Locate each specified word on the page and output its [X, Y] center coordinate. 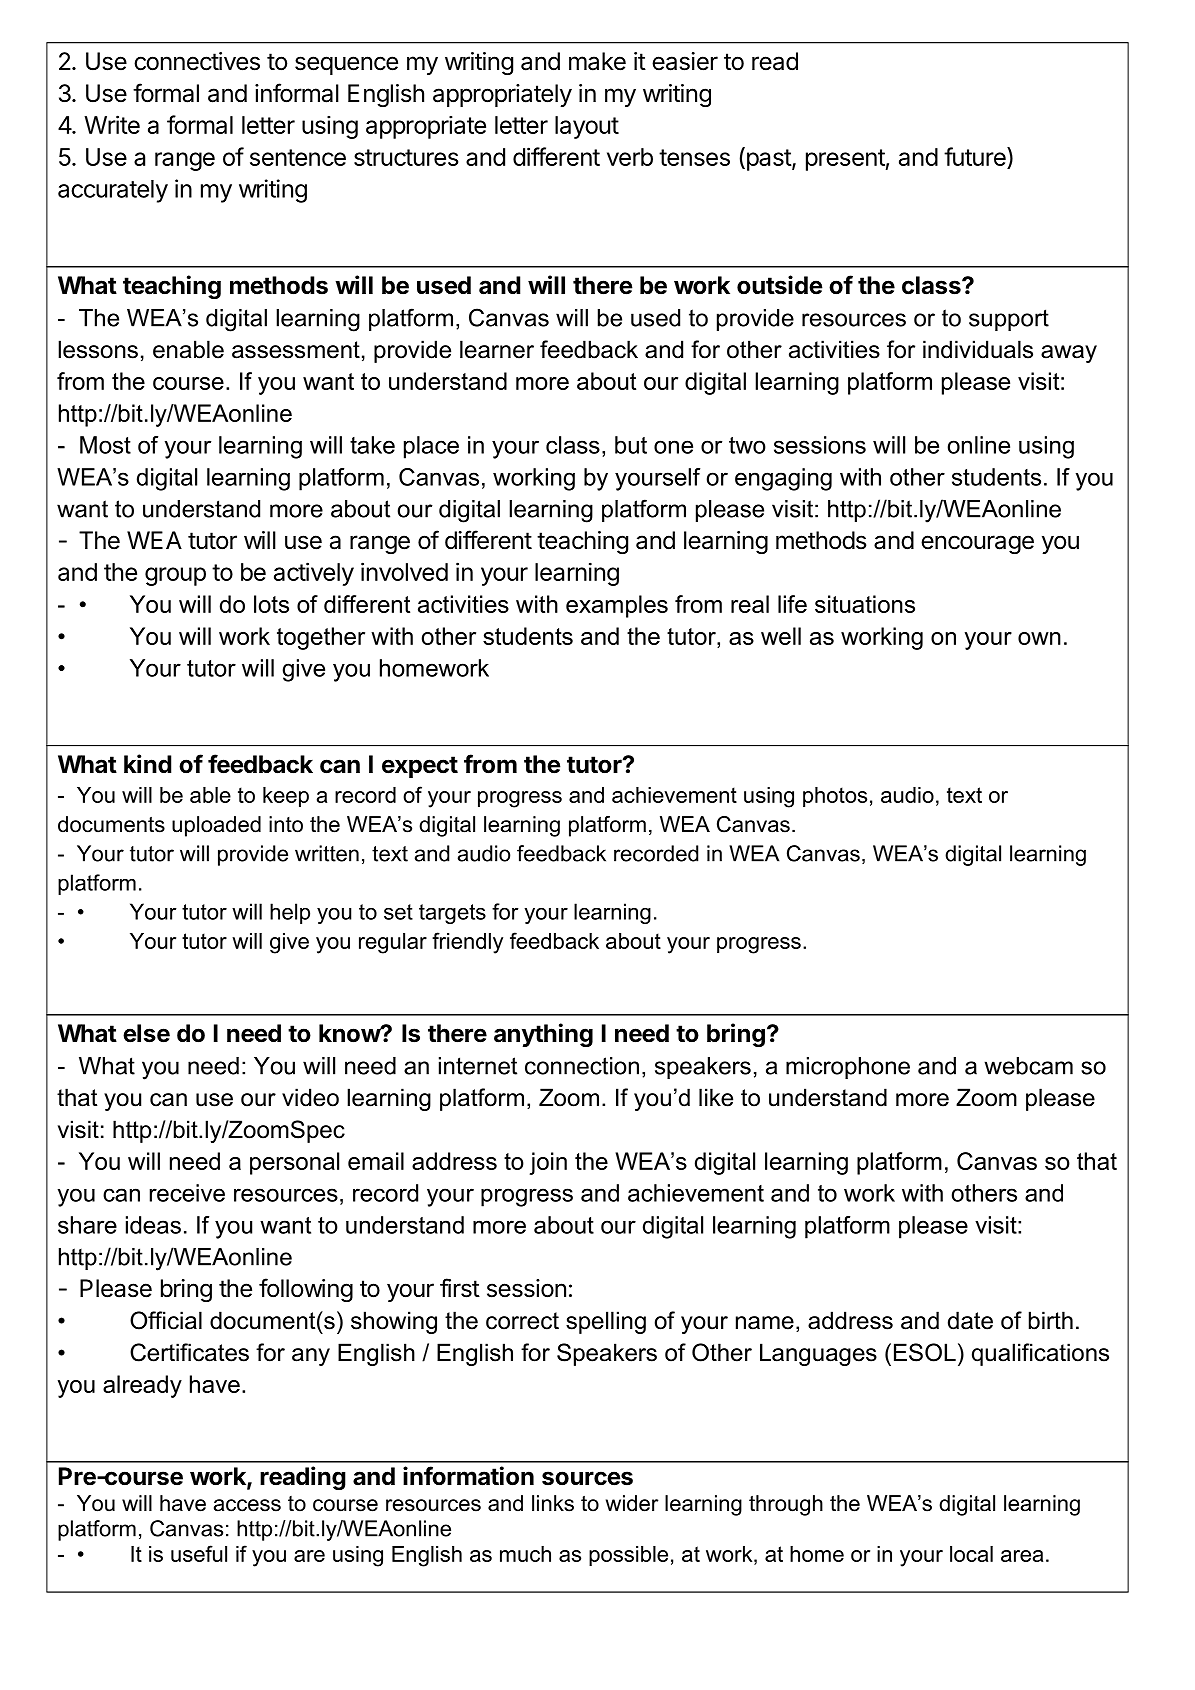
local [971, 1554]
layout [587, 127]
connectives [197, 61]
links [553, 1503]
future [976, 156]
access [247, 1505]
